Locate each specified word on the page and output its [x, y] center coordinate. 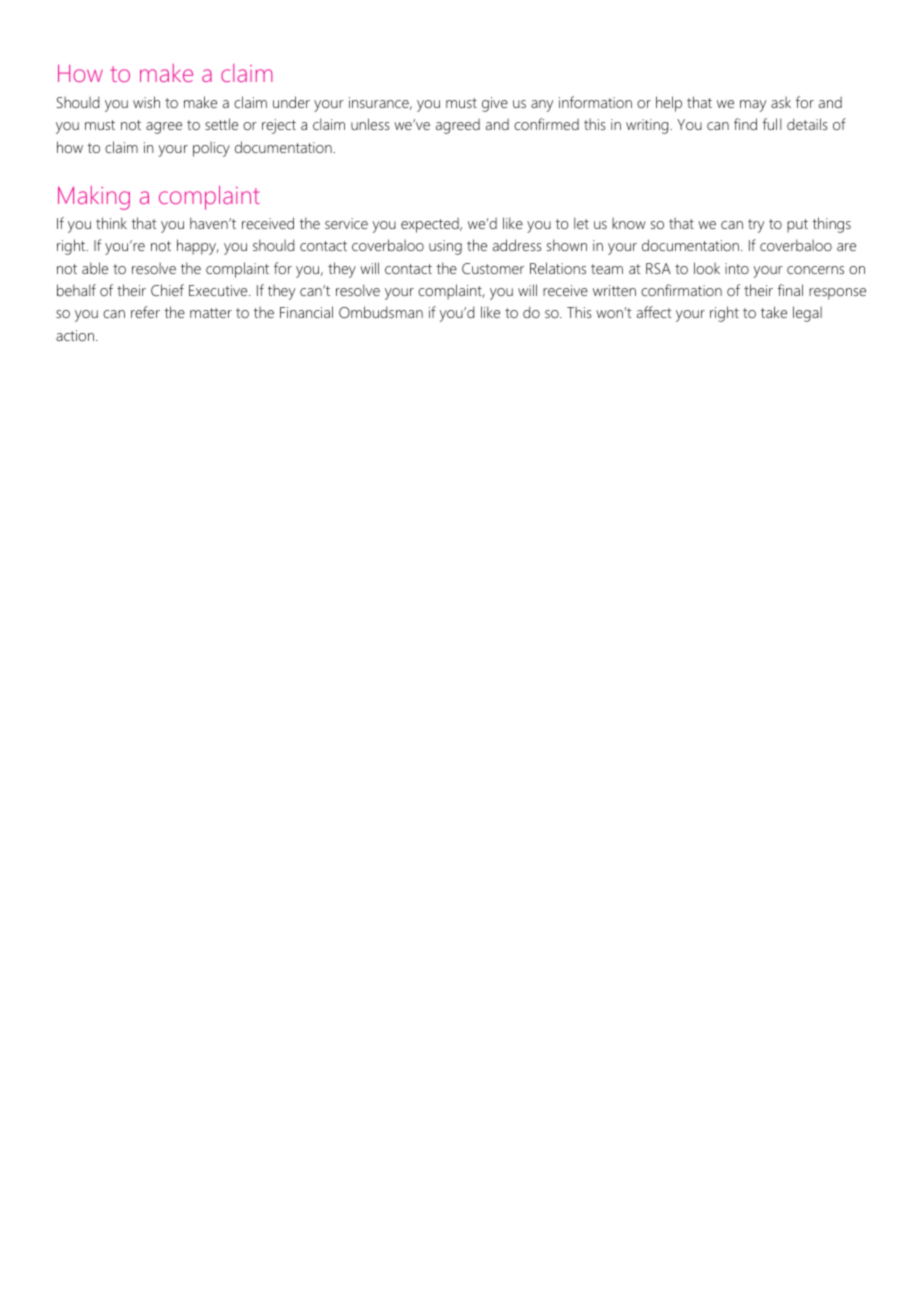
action [76, 335]
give [495, 104]
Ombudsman [381, 312]
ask [781, 102]
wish [146, 102]
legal [807, 314]
